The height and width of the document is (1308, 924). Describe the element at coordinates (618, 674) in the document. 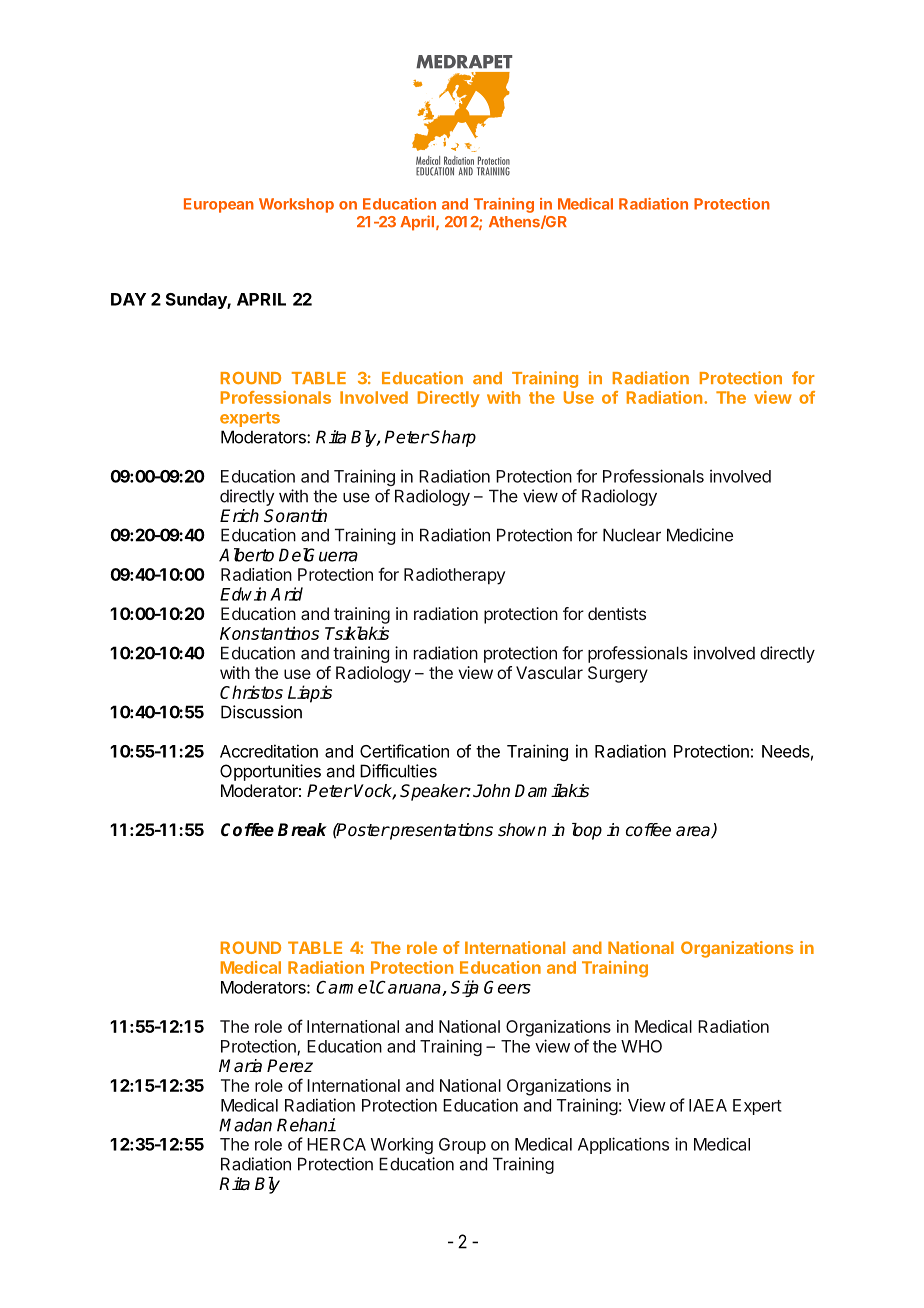

I see `Surgery` at that location.
